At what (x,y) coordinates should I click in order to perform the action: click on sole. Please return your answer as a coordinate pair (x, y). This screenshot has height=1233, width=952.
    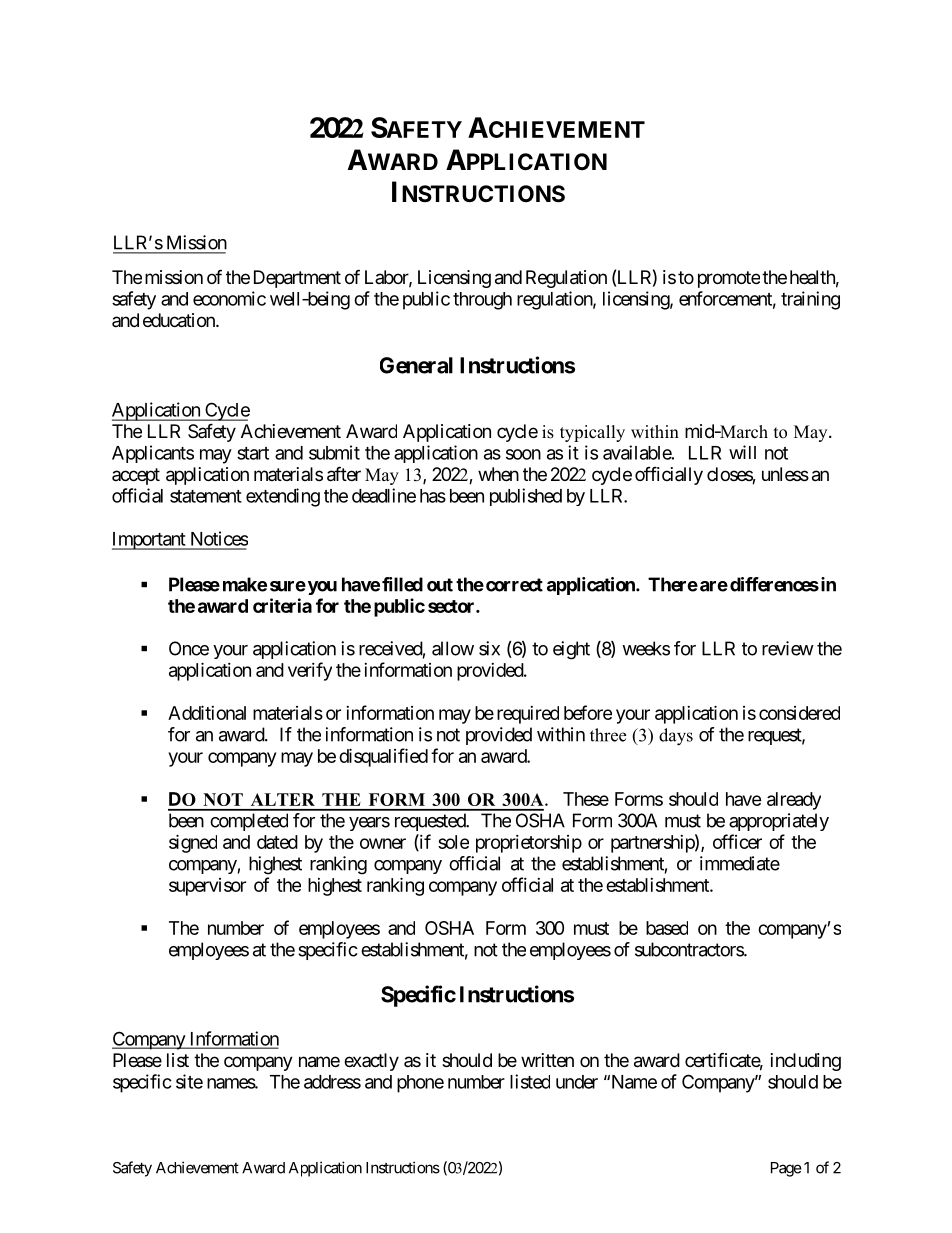
    Looking at the image, I should click on (453, 842).
